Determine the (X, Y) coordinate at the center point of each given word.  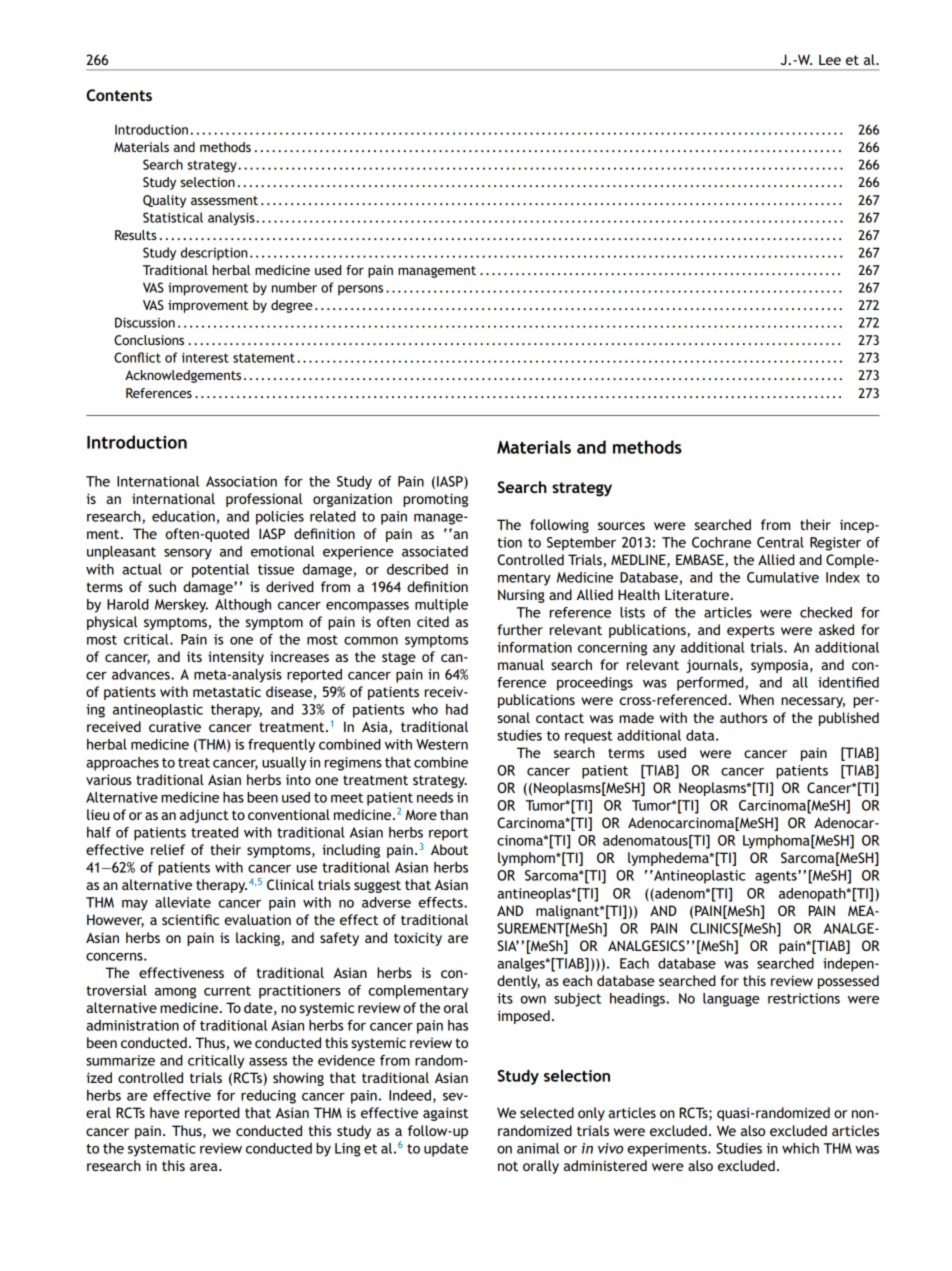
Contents (119, 95)
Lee (830, 59)
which (800, 1148)
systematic (162, 1150)
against (445, 1114)
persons (360, 290)
